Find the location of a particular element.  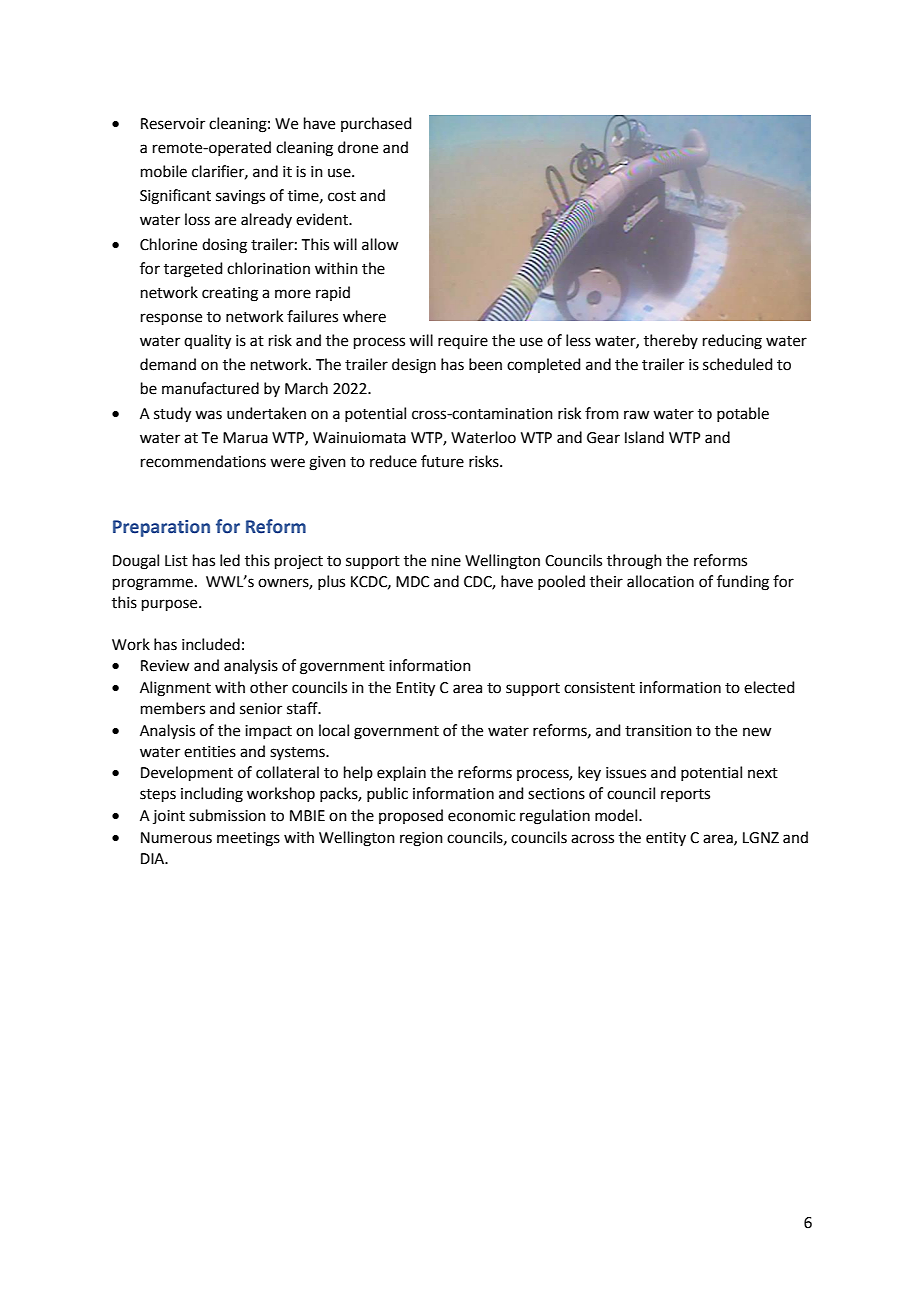

future is located at coordinates (442, 461).
